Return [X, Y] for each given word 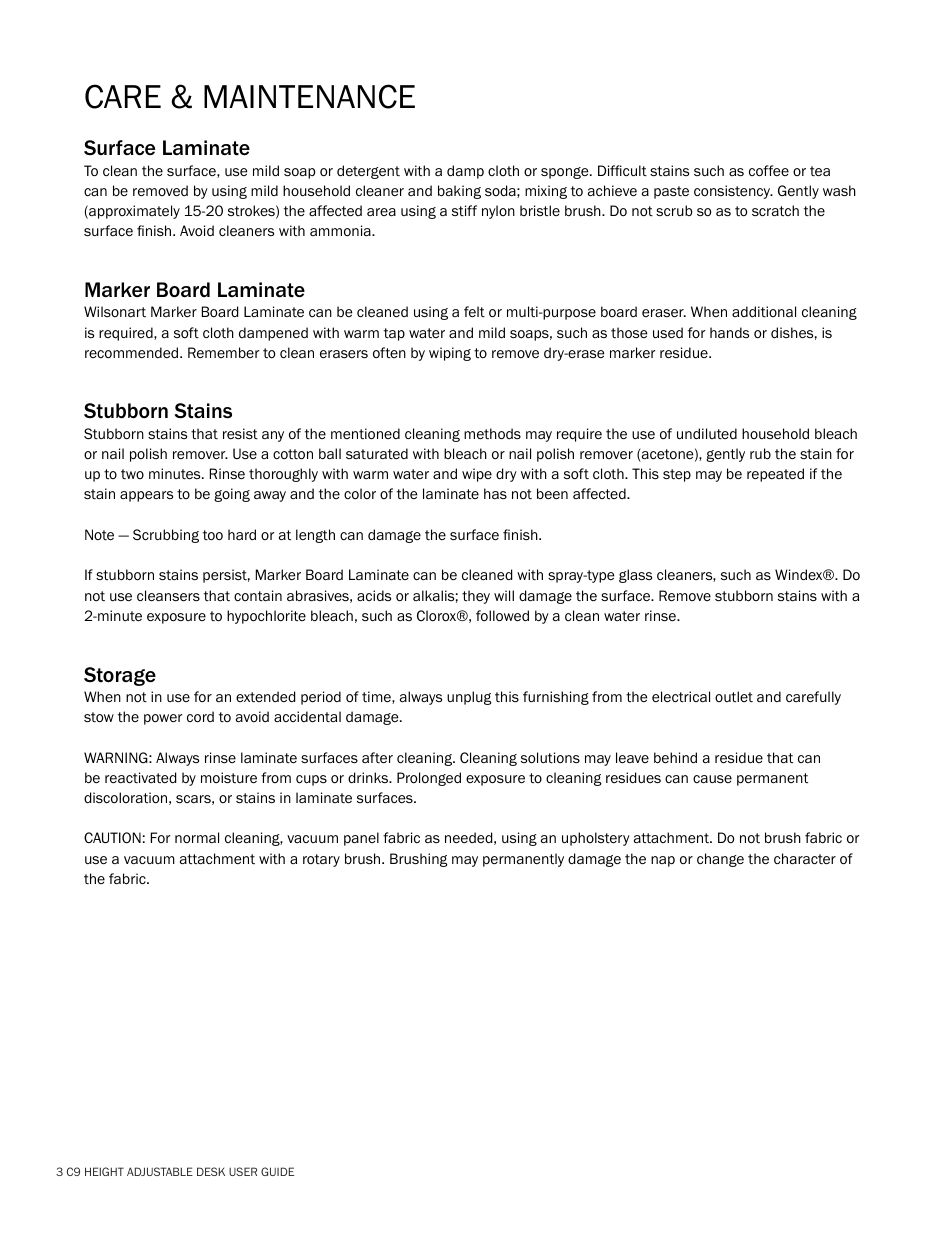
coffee [769, 171]
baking [459, 192]
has [495, 493]
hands [729, 332]
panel [361, 839]
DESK [211, 1171]
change [720, 860]
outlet [734, 696]
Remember [224, 352]
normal [197, 838]
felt [474, 312]
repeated [775, 475]
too [213, 535]
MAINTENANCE [309, 96]
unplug [469, 698]
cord [200, 717]
